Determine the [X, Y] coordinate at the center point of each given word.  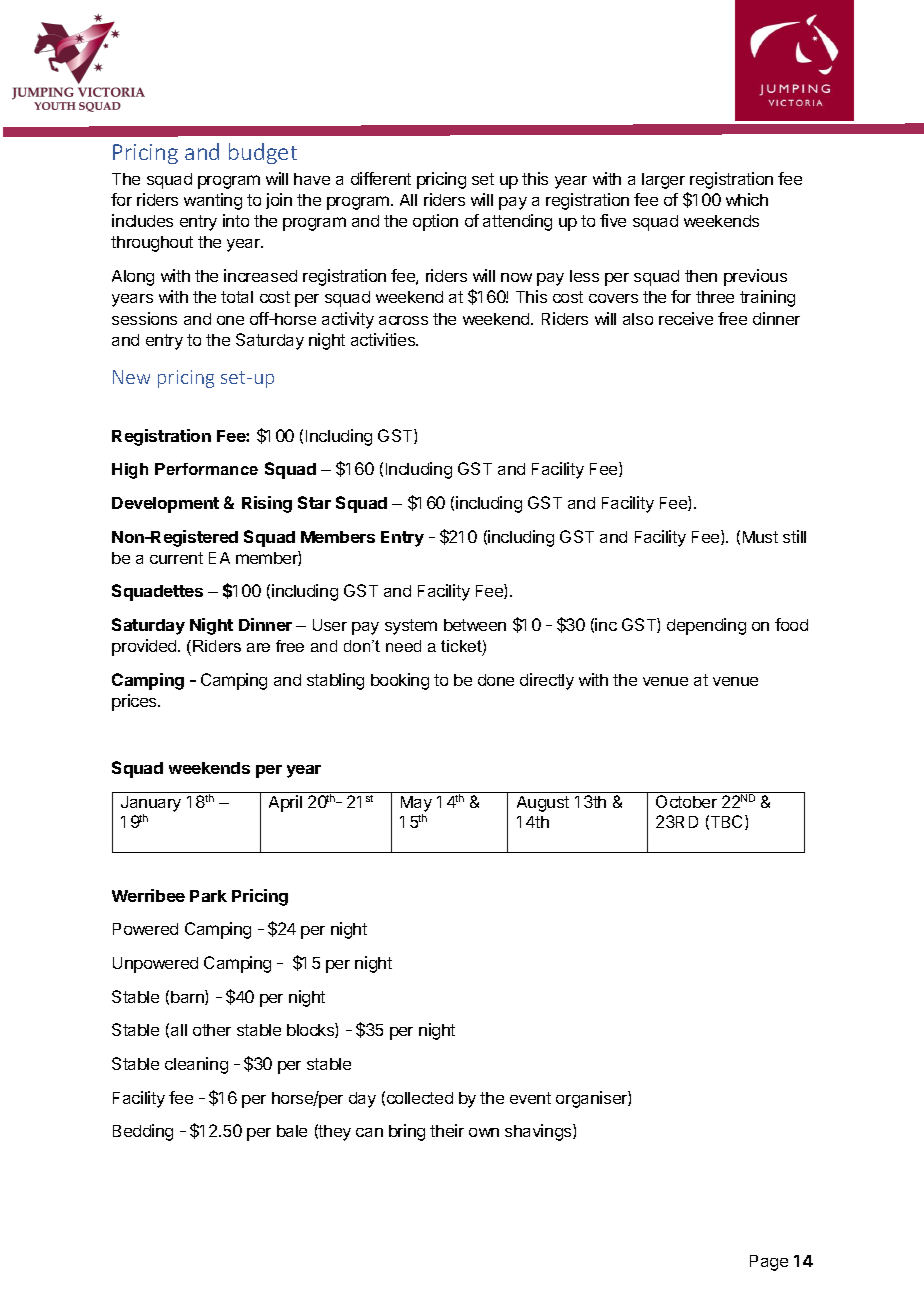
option [435, 222]
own [484, 1132]
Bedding [143, 1132]
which [747, 199]
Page [769, 1263]
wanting [213, 201]
